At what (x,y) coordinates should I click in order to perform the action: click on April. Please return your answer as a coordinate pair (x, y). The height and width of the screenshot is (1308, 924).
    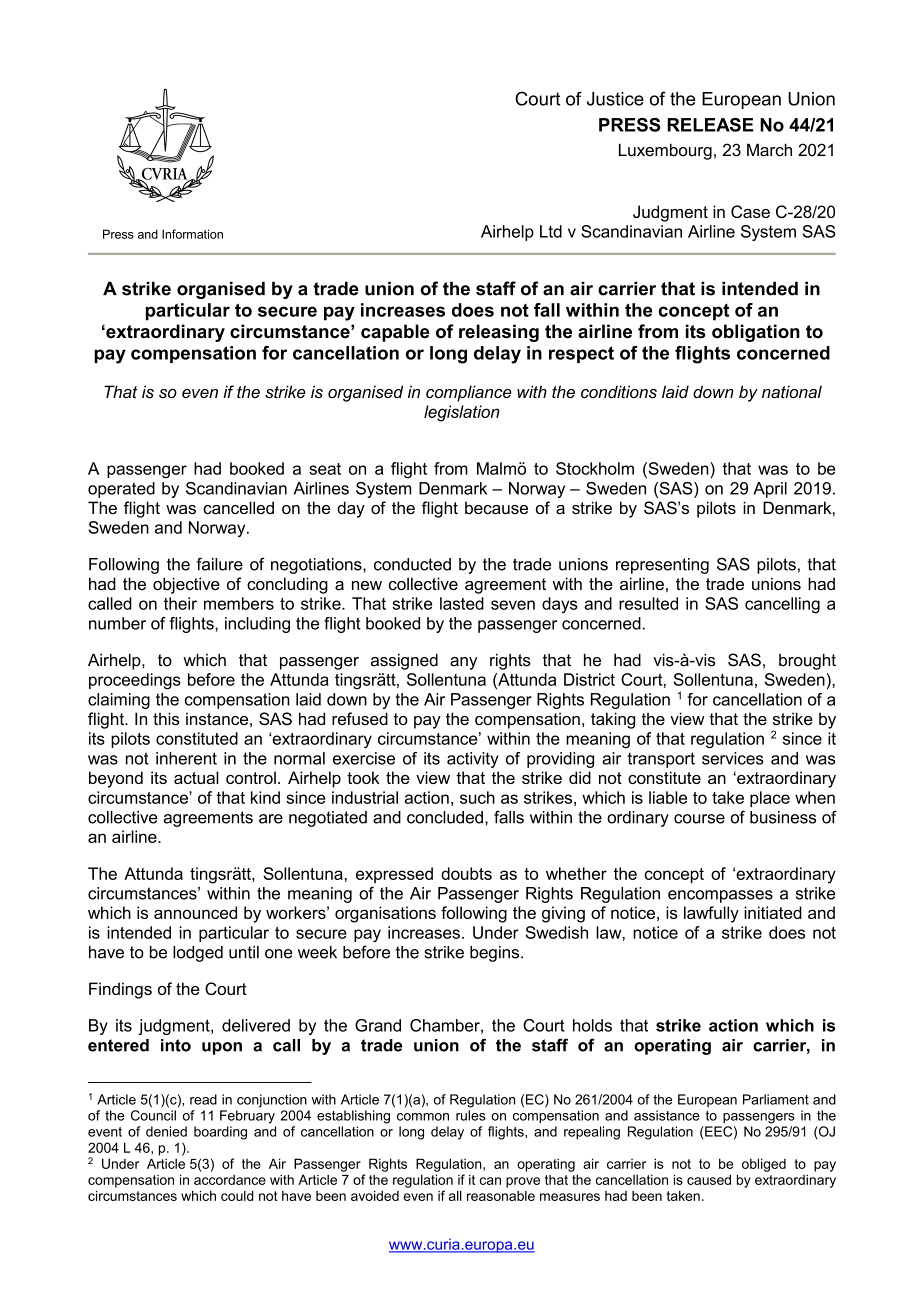
    Looking at the image, I should click on (770, 490).
